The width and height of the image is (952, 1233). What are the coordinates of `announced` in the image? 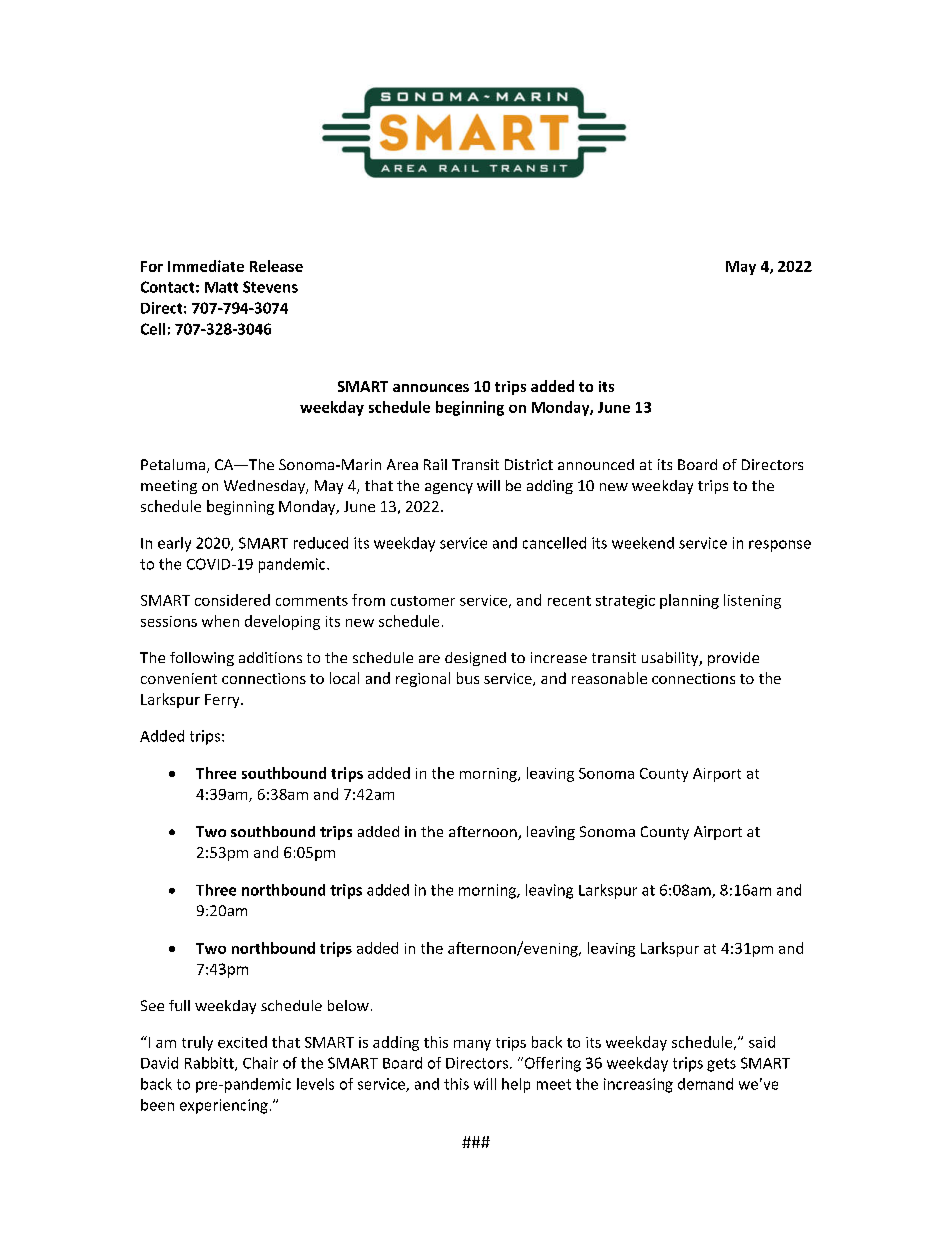 It's located at (596, 464).
